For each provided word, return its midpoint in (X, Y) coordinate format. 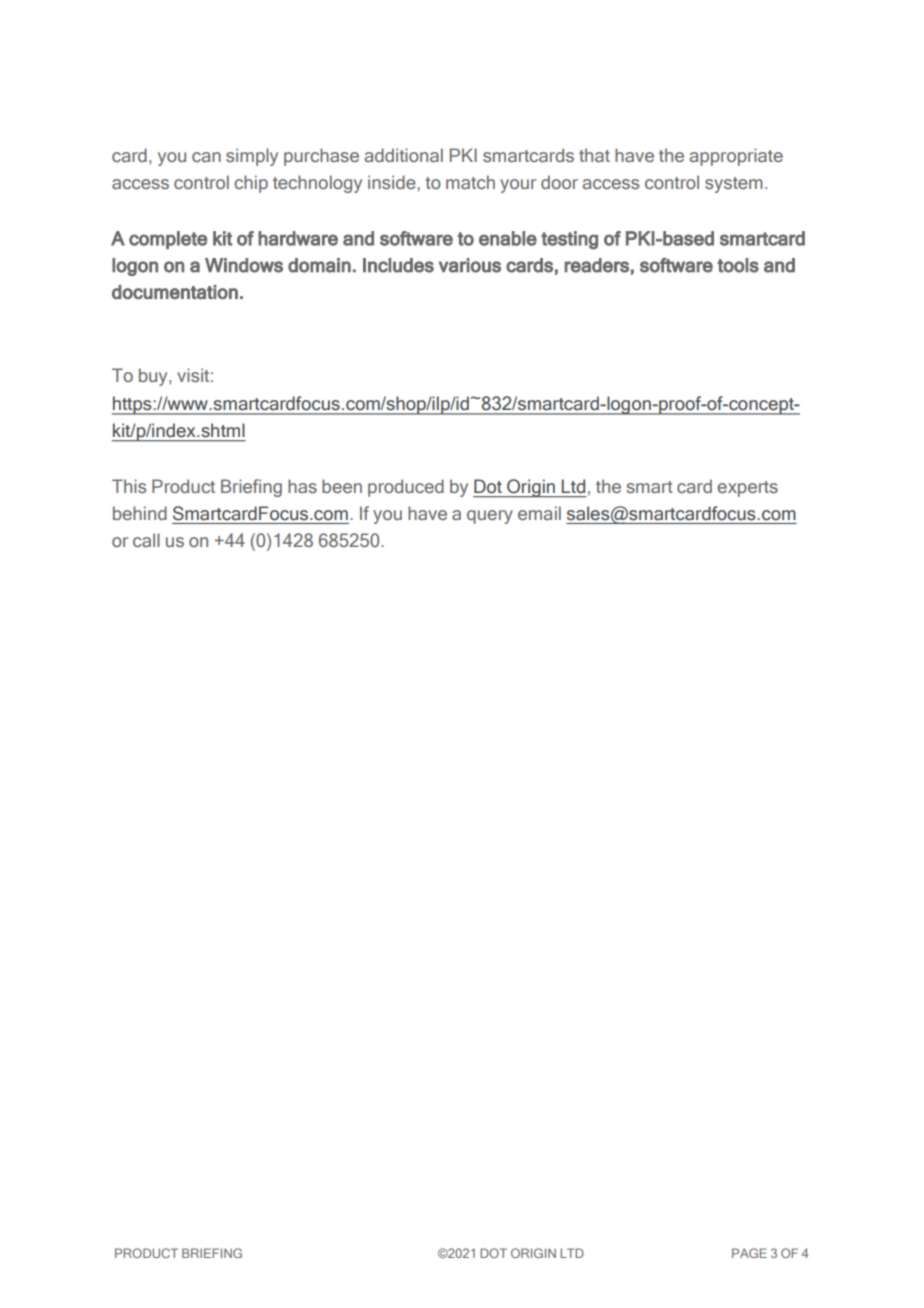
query (490, 517)
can (206, 157)
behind (140, 513)
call (146, 540)
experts (747, 489)
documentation (175, 292)
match (470, 182)
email (539, 513)
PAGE (749, 1253)
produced (406, 488)
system (734, 185)
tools (738, 265)
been (342, 486)
